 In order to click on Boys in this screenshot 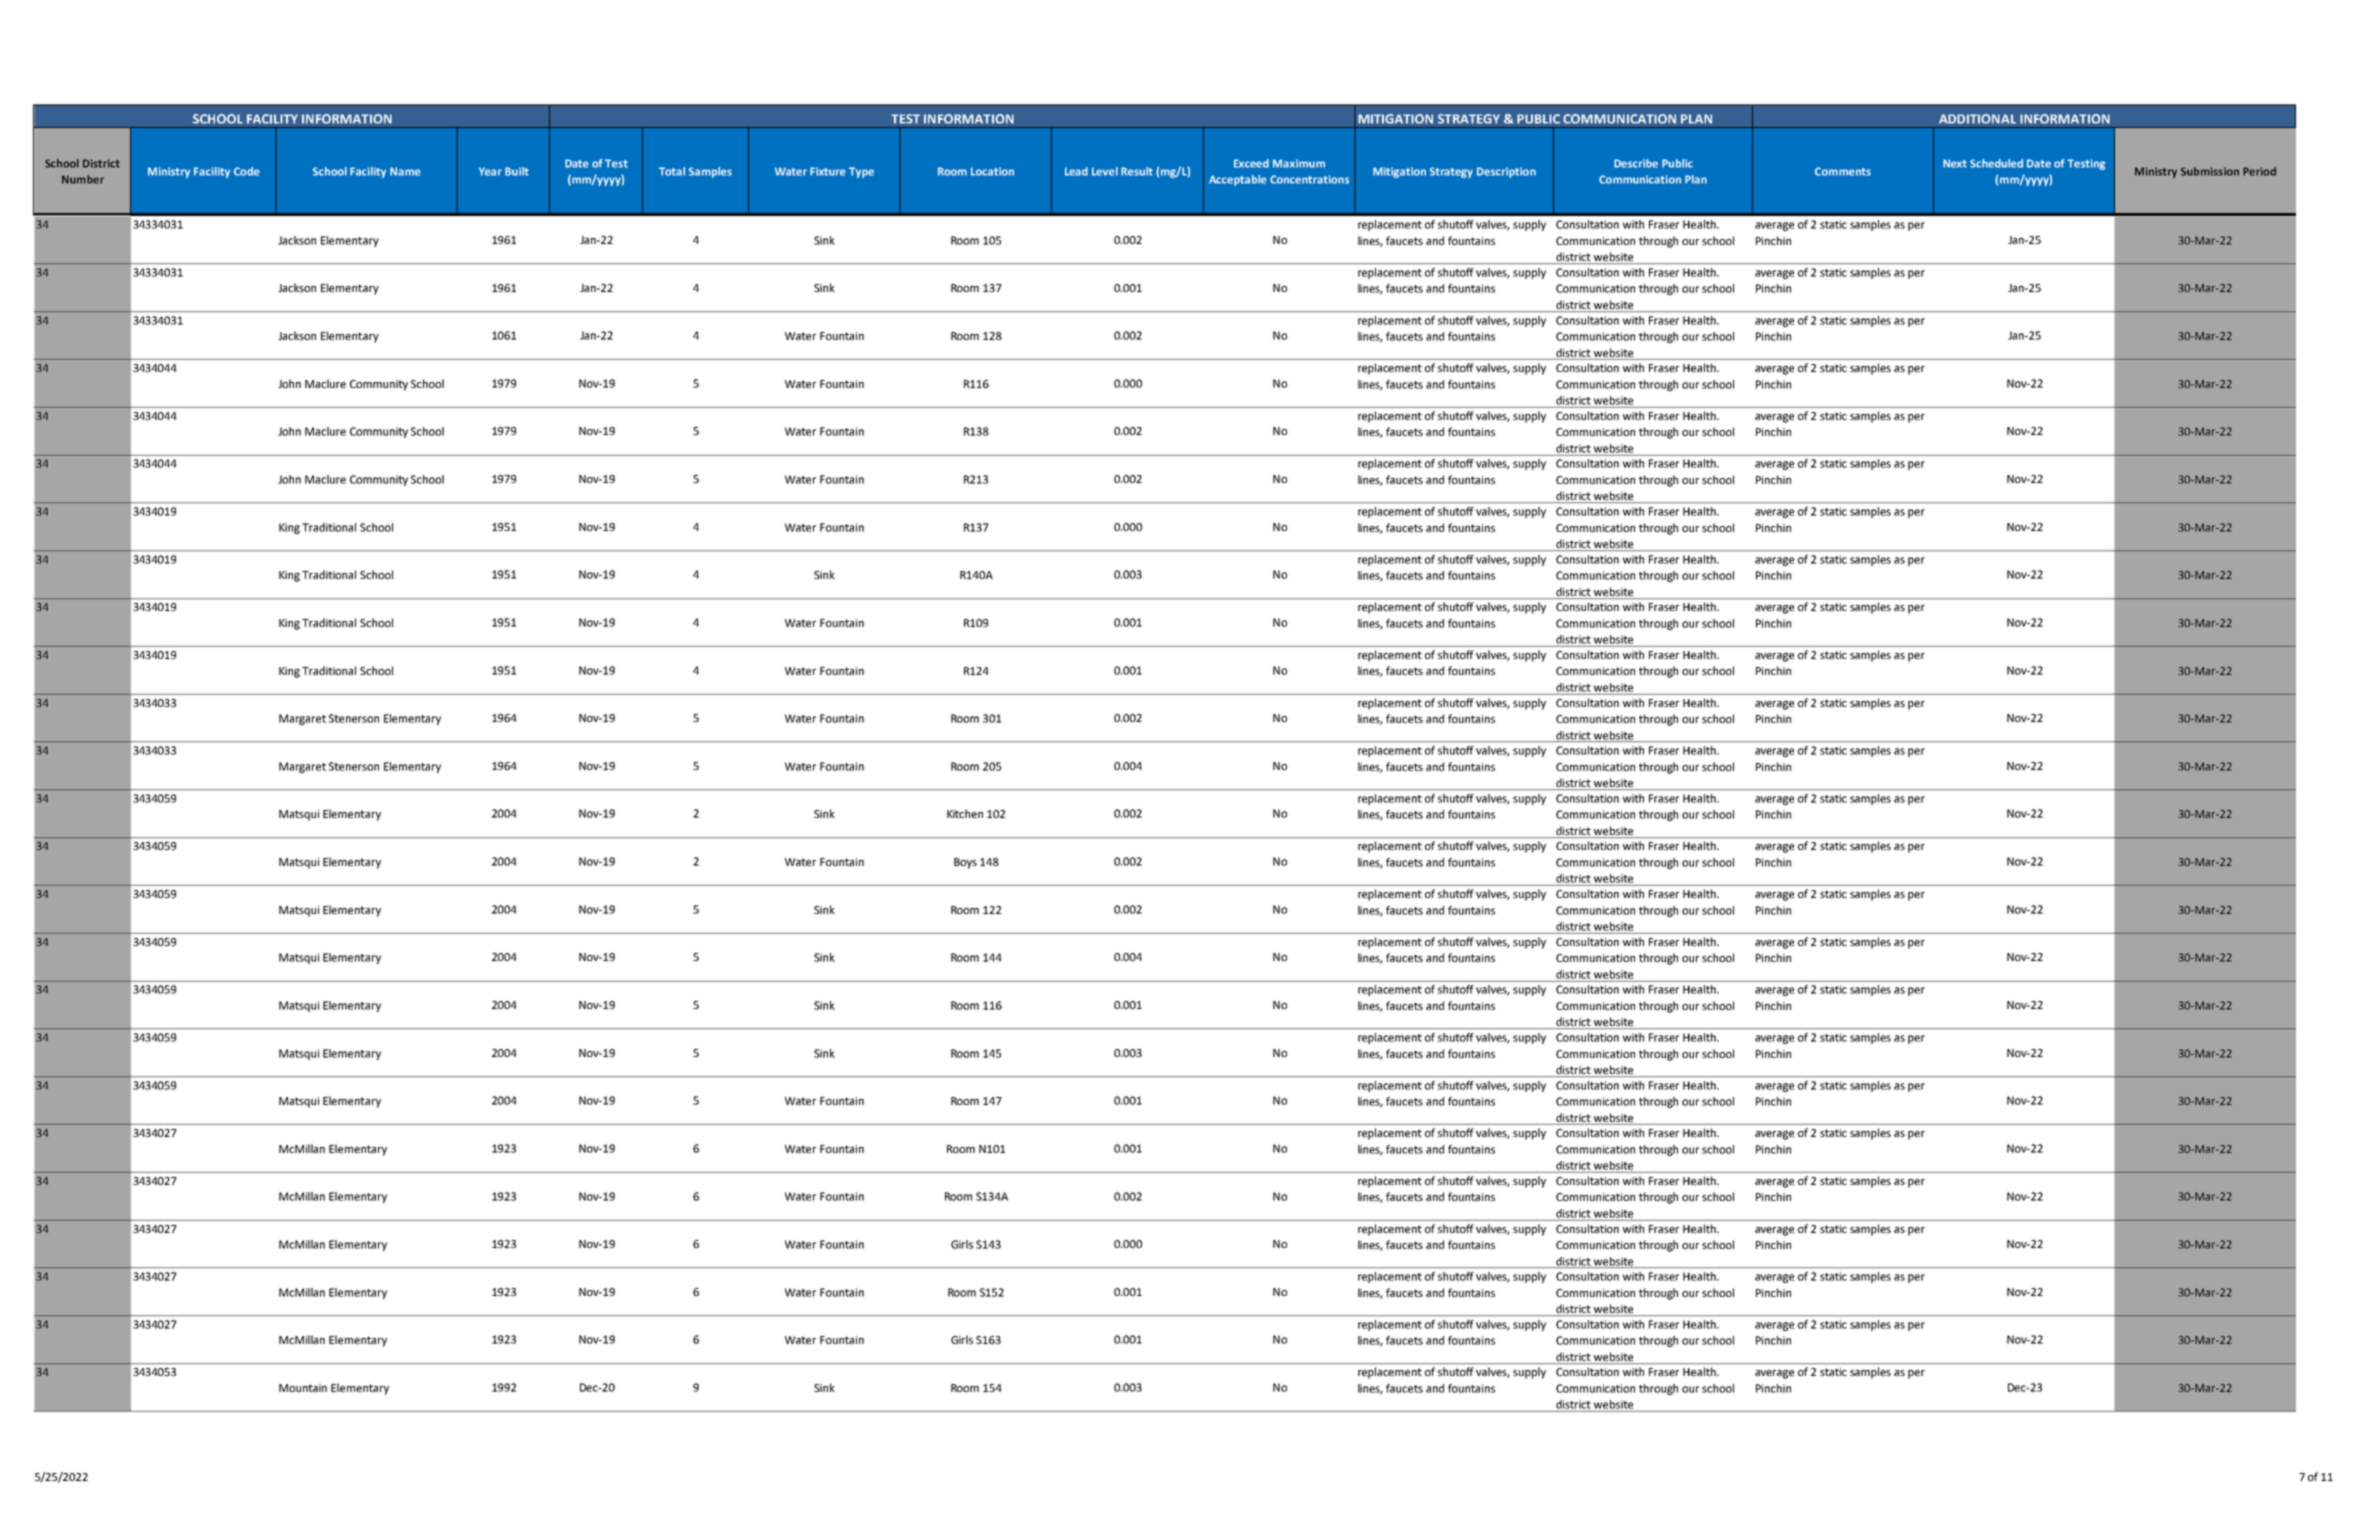, I will do `click(965, 863)`.
